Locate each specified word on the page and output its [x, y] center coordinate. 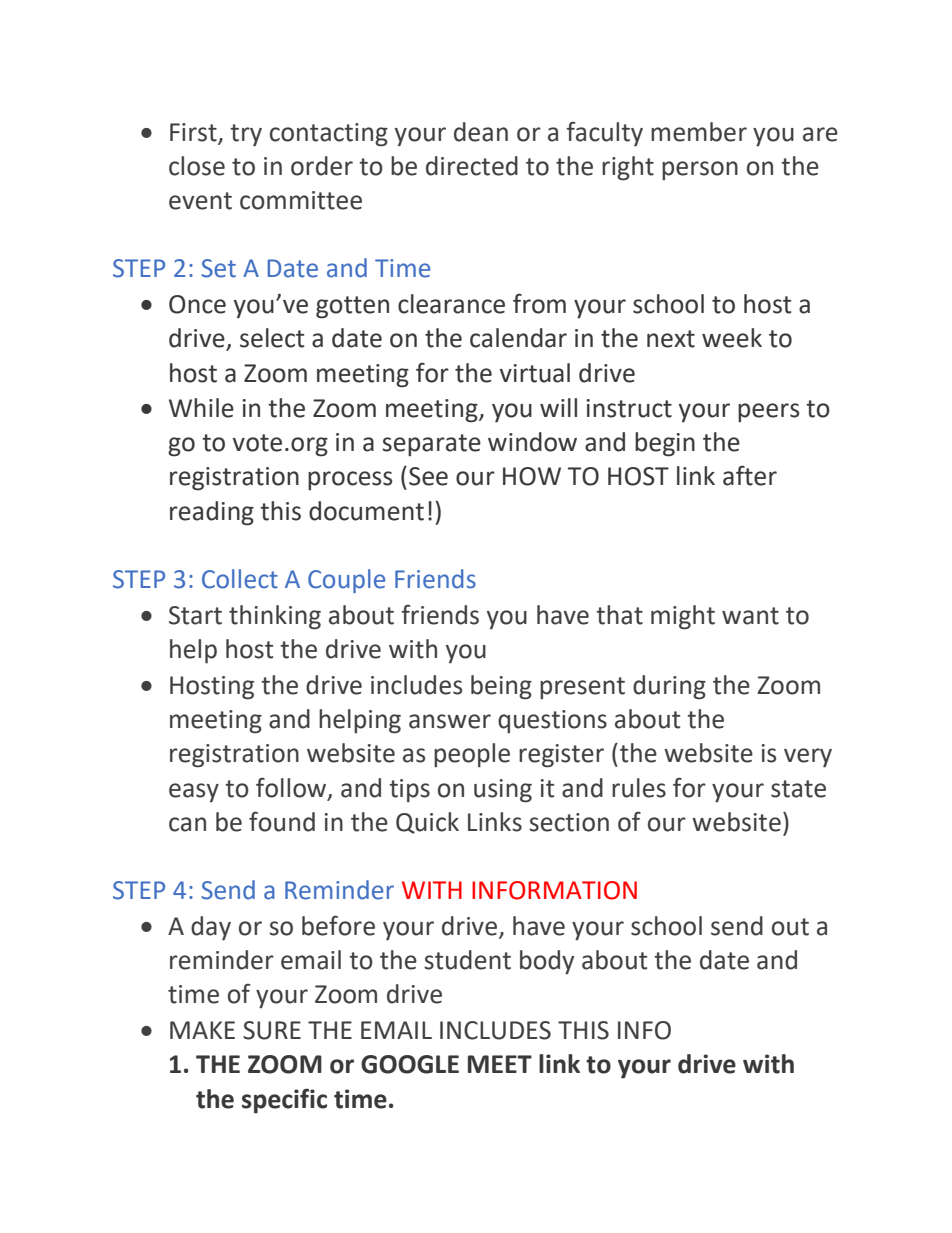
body [547, 962]
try [246, 135]
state [798, 789]
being [501, 687]
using [503, 791]
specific [284, 1101]
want [750, 616]
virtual [535, 373]
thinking [275, 617]
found [282, 821]
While [201, 408]
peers [768, 412]
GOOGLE [410, 1064]
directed [472, 166]
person [700, 170]
